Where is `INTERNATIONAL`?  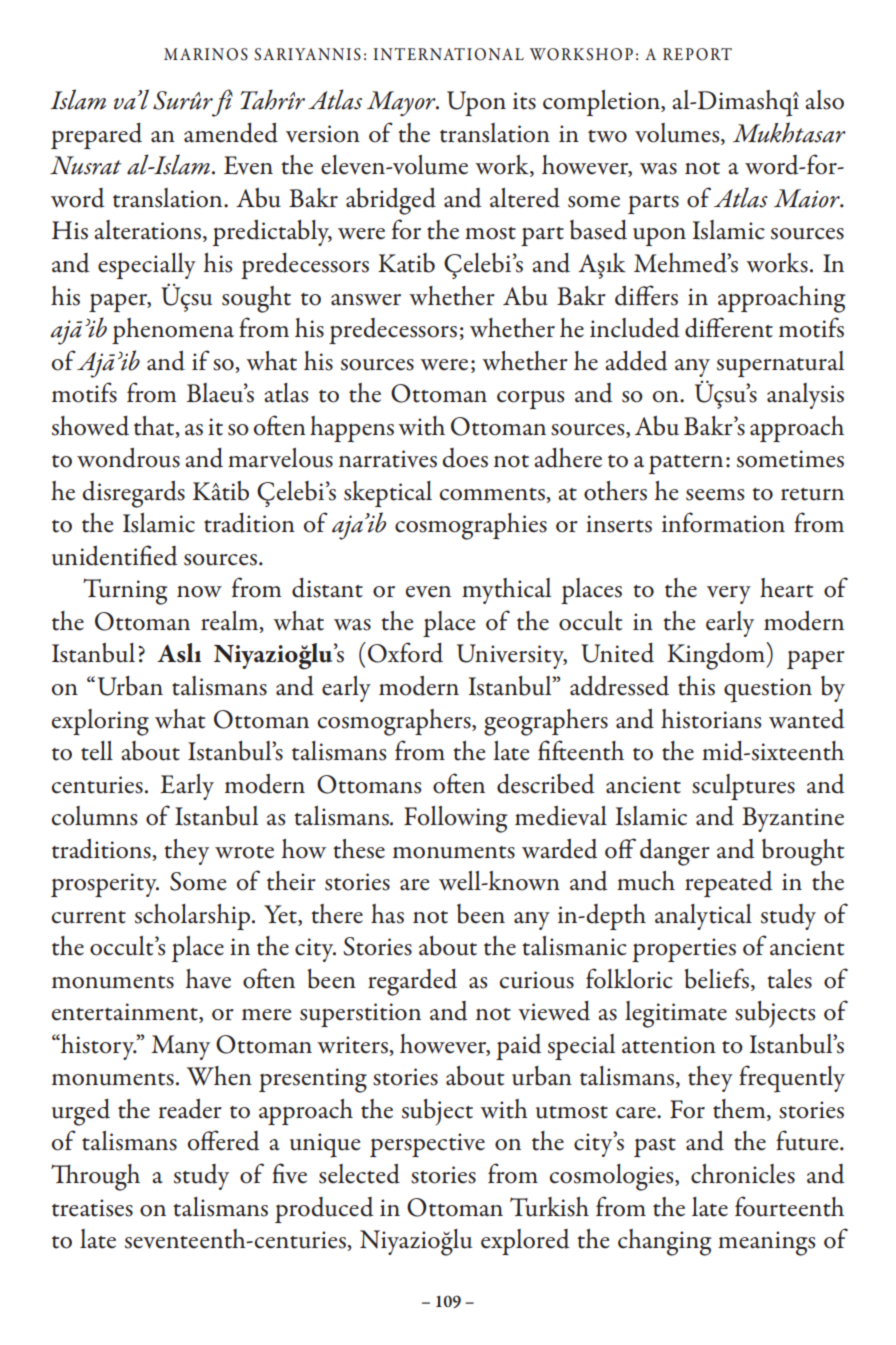
INTERNATIONAL is located at coordinates (449, 54).
